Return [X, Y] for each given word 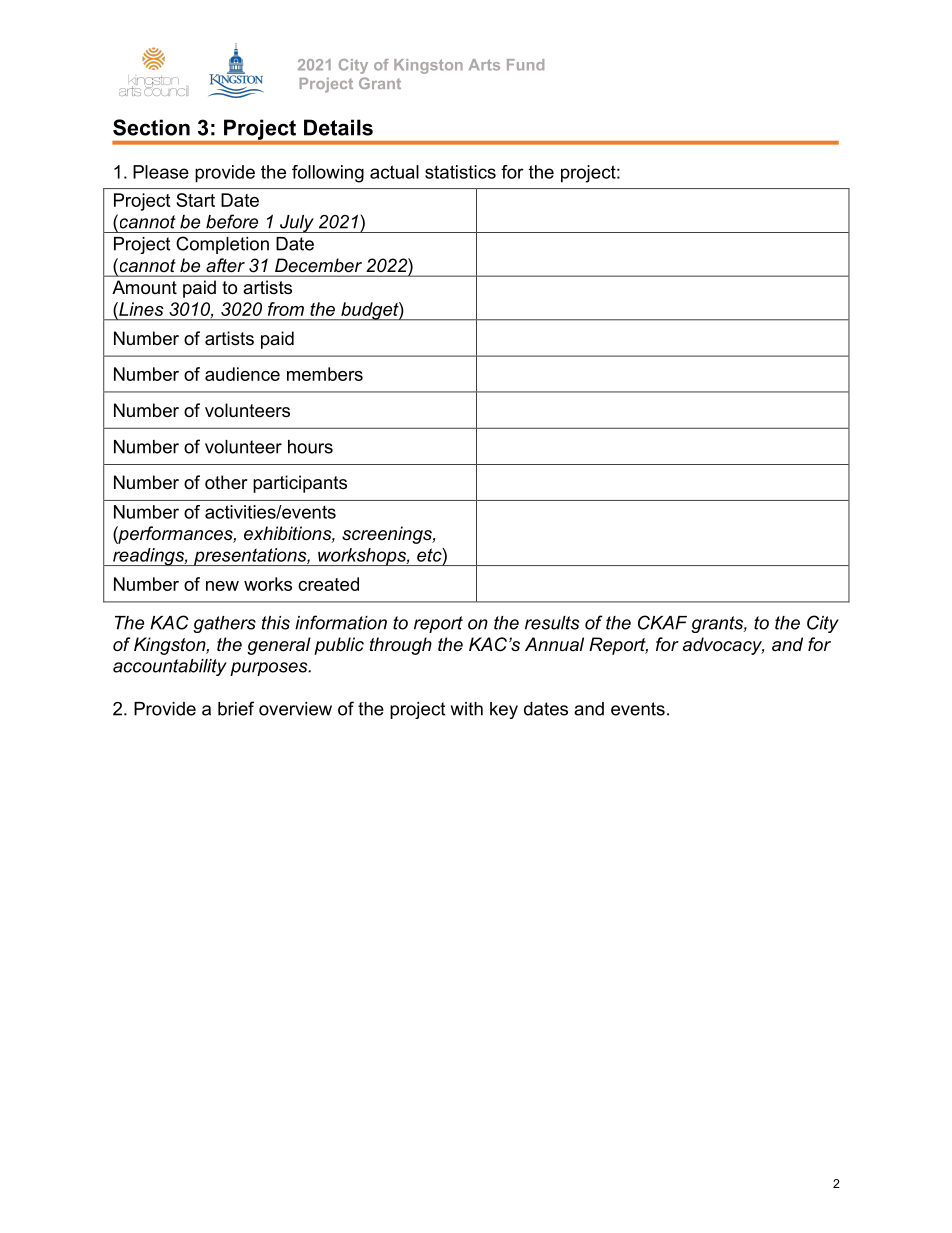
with [467, 709]
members [325, 374]
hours [310, 447]
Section [151, 127]
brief [236, 708]
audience [242, 374]
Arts [484, 65]
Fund [525, 65]
